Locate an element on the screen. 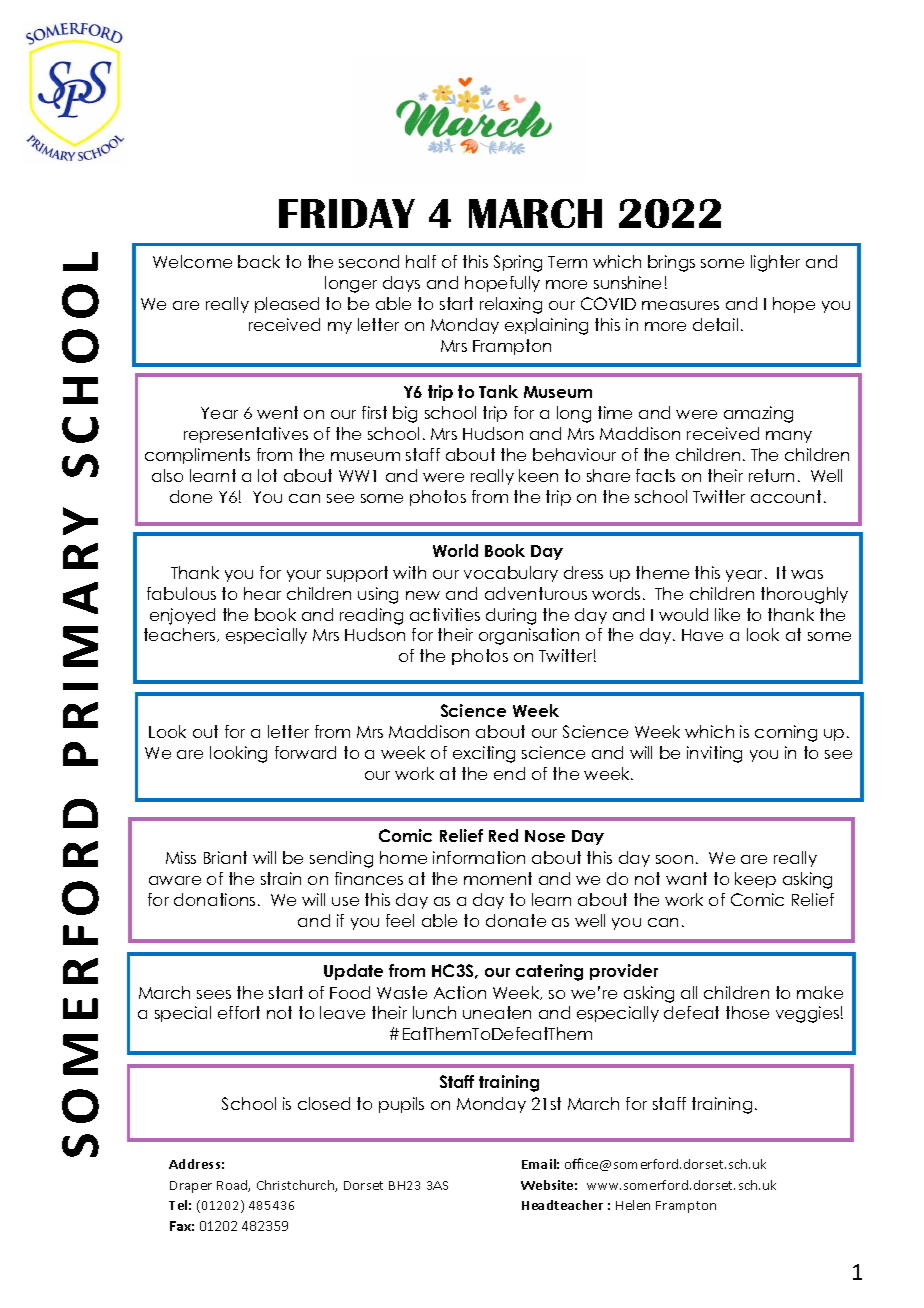 The height and width of the screenshot is (1308, 924). like is located at coordinates (727, 614).
